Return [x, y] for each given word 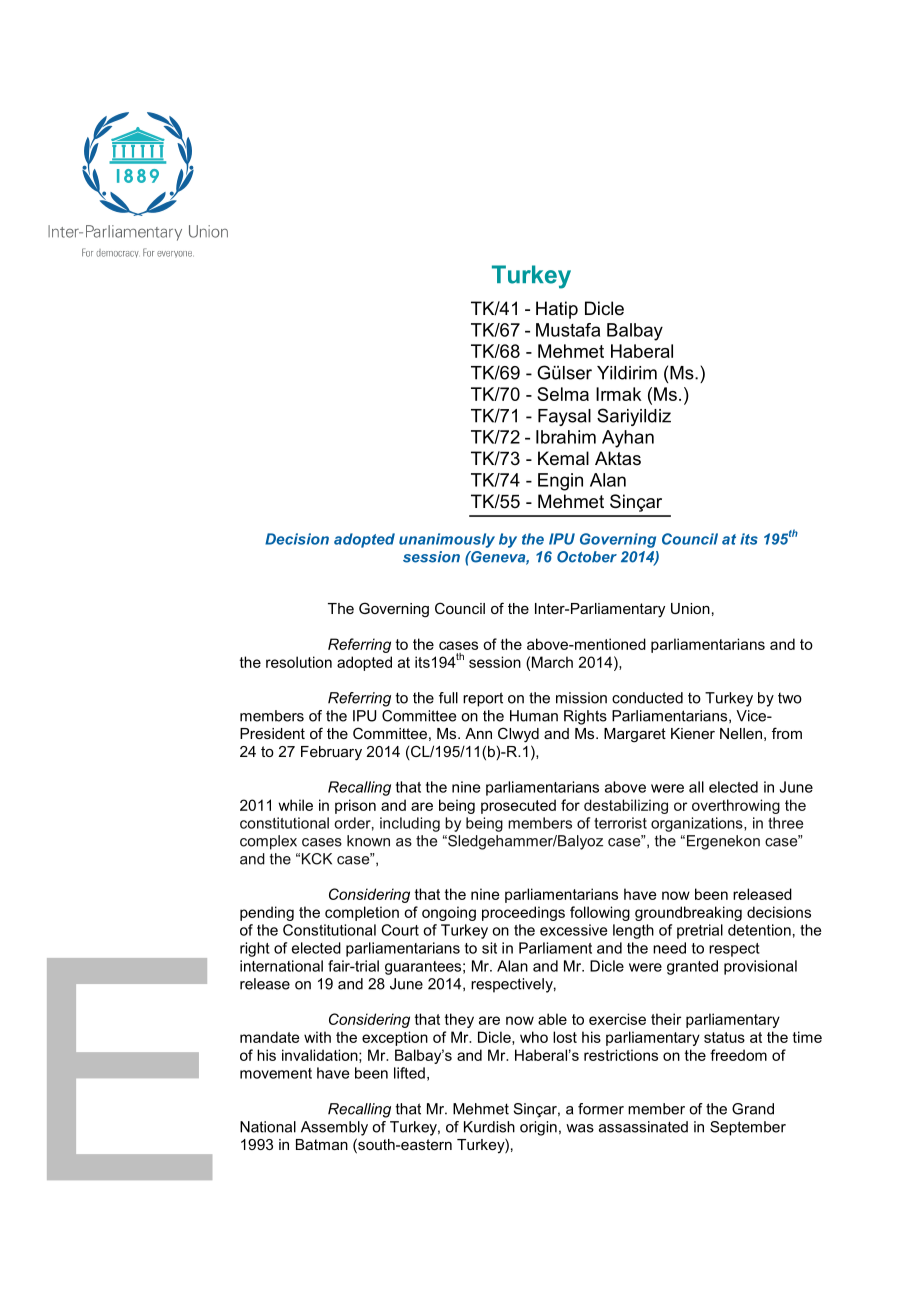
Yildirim [627, 373]
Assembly [334, 1128]
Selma [563, 394]
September [748, 1128]
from [787, 733]
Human [534, 716]
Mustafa [568, 330]
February [331, 753]
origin [538, 1128]
